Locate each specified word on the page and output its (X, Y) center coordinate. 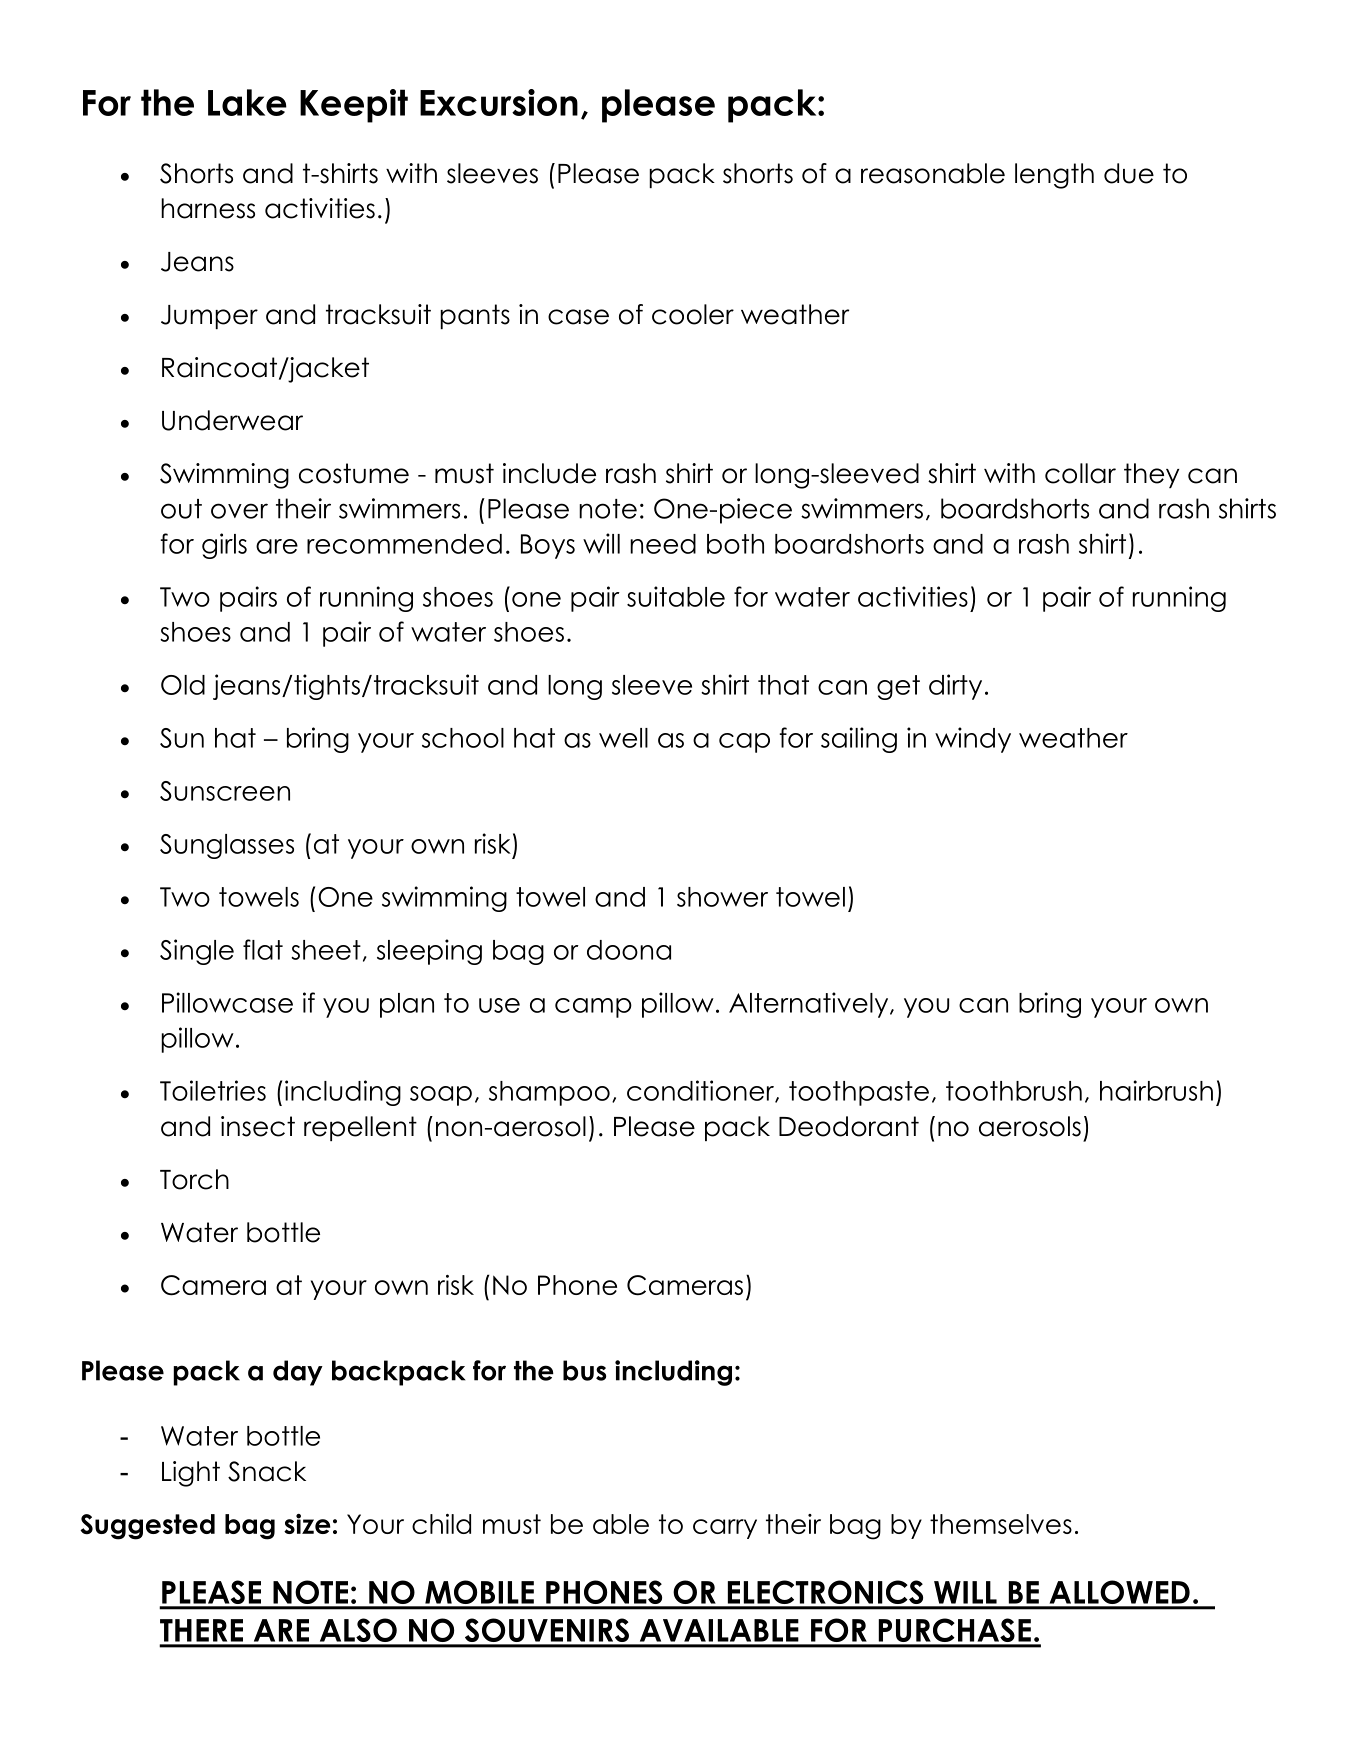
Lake (247, 102)
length (1054, 176)
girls (224, 546)
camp (593, 1008)
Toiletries (213, 1090)
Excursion (499, 102)
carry (725, 1529)
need (663, 544)
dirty (955, 687)
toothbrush (1014, 1091)
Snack (267, 1471)
